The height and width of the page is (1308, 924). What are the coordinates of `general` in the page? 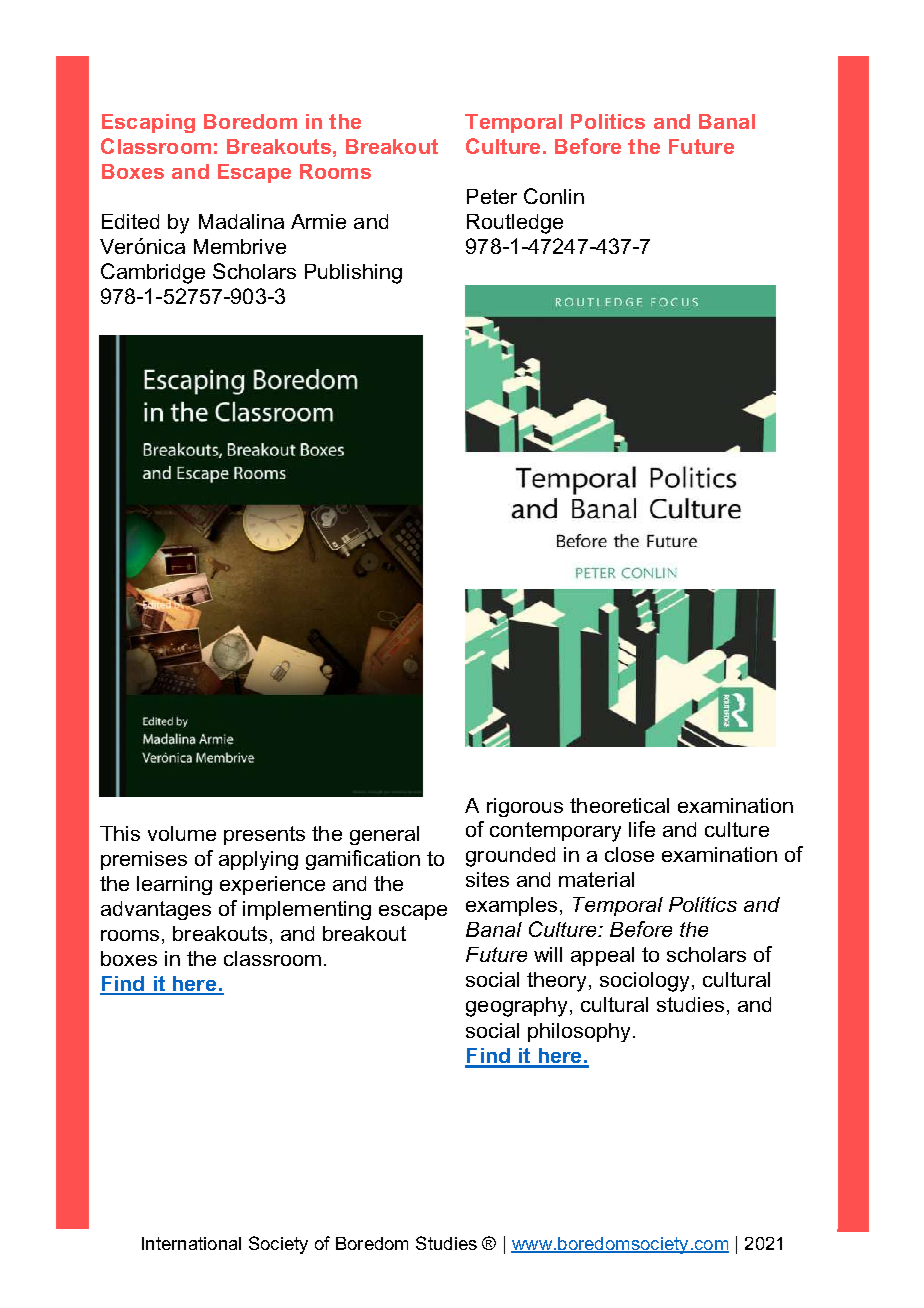 It's located at (384, 835).
